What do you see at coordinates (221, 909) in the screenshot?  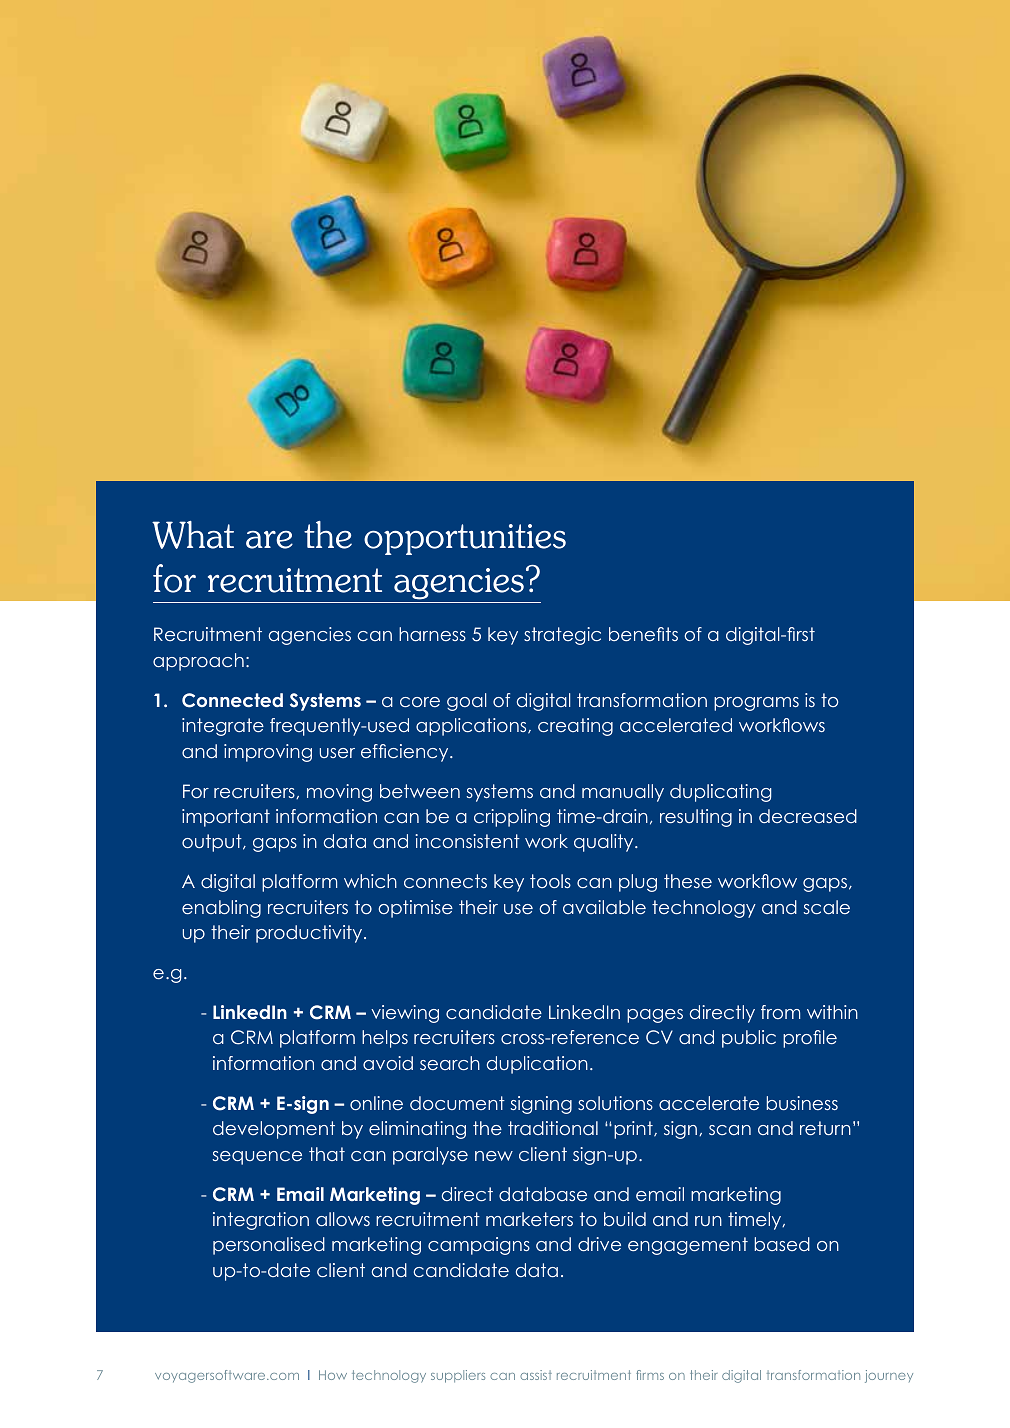 I see `enabling` at bounding box center [221, 909].
